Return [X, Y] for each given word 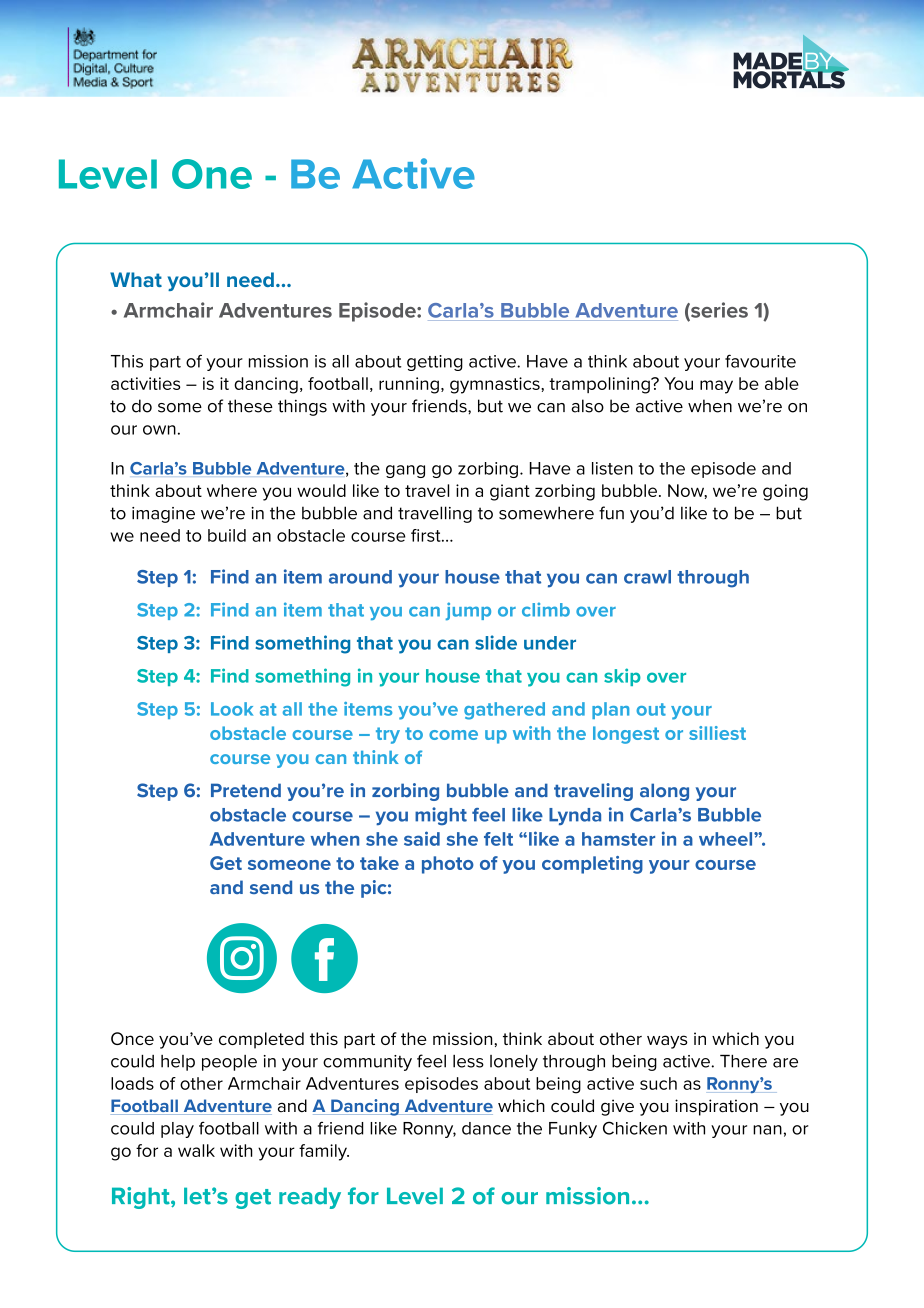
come [453, 735]
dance [486, 1128]
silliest [717, 733]
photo [448, 865]
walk [196, 1150]
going [785, 492]
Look [232, 709]
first [427, 535]
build [227, 535]
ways [667, 1042]
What [136, 279]
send [271, 887]
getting [435, 363]
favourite [760, 361]
